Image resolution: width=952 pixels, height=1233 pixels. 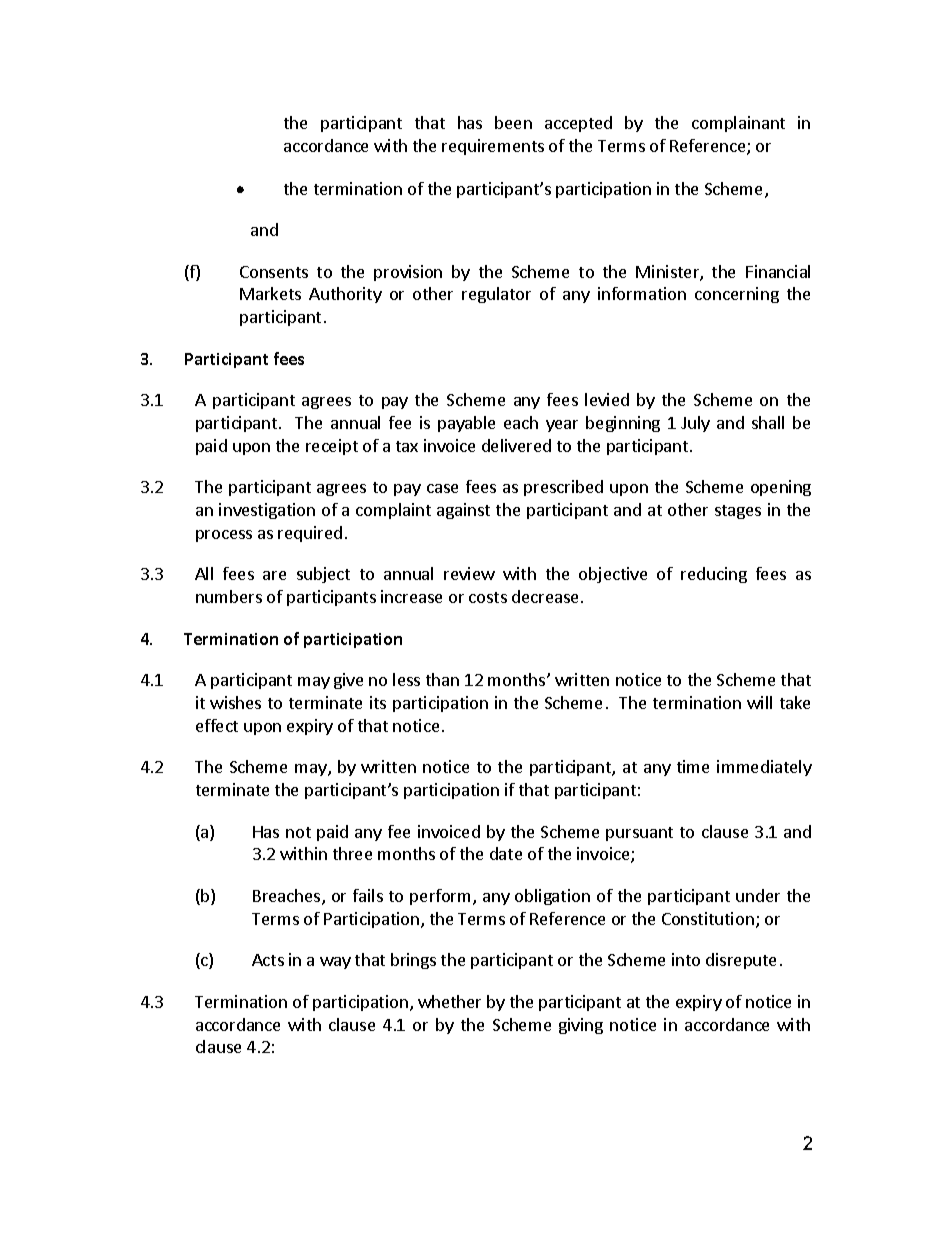 I want to click on reducing, so click(x=714, y=575).
